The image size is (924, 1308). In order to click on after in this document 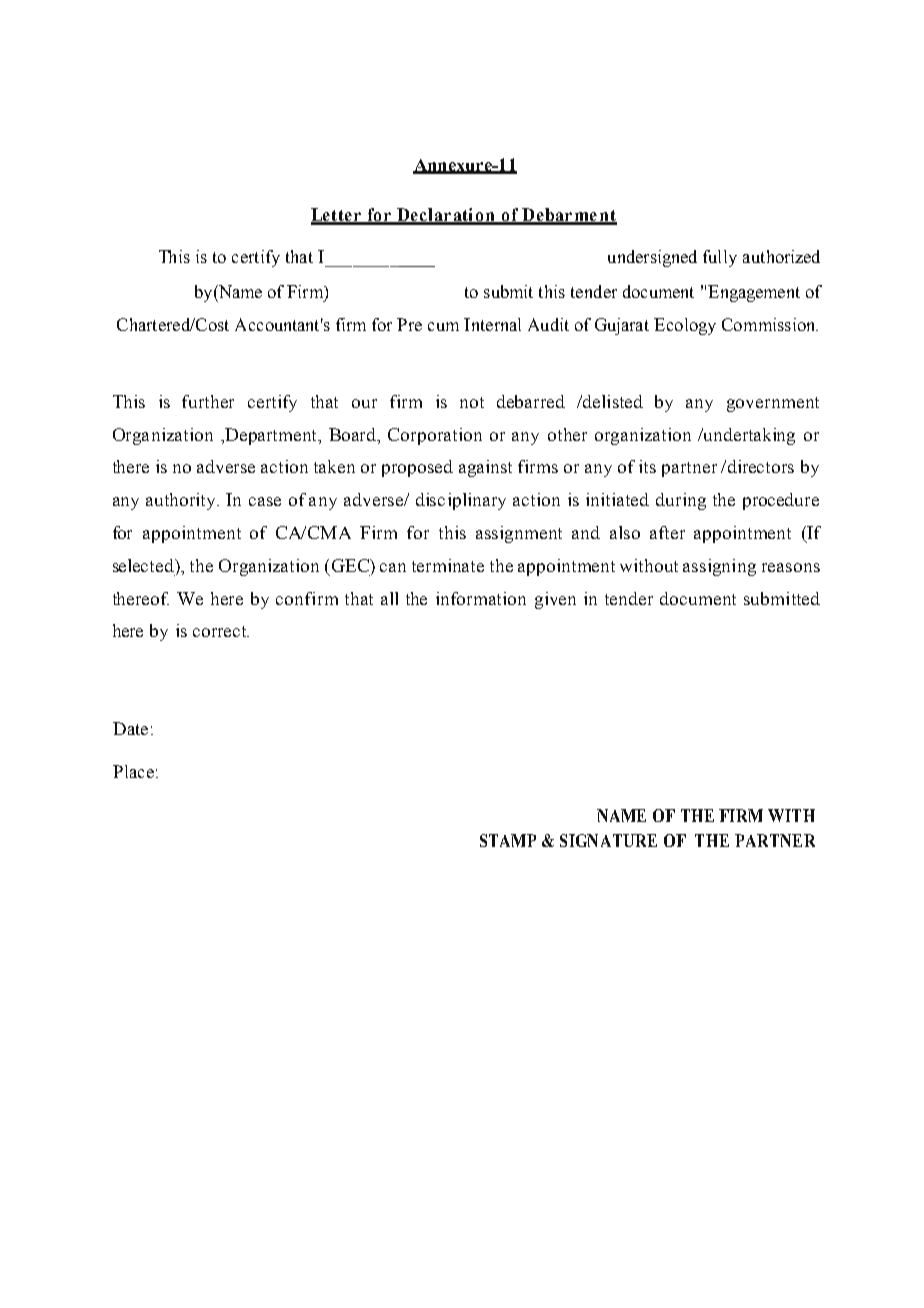, I will do `click(667, 532)`.
